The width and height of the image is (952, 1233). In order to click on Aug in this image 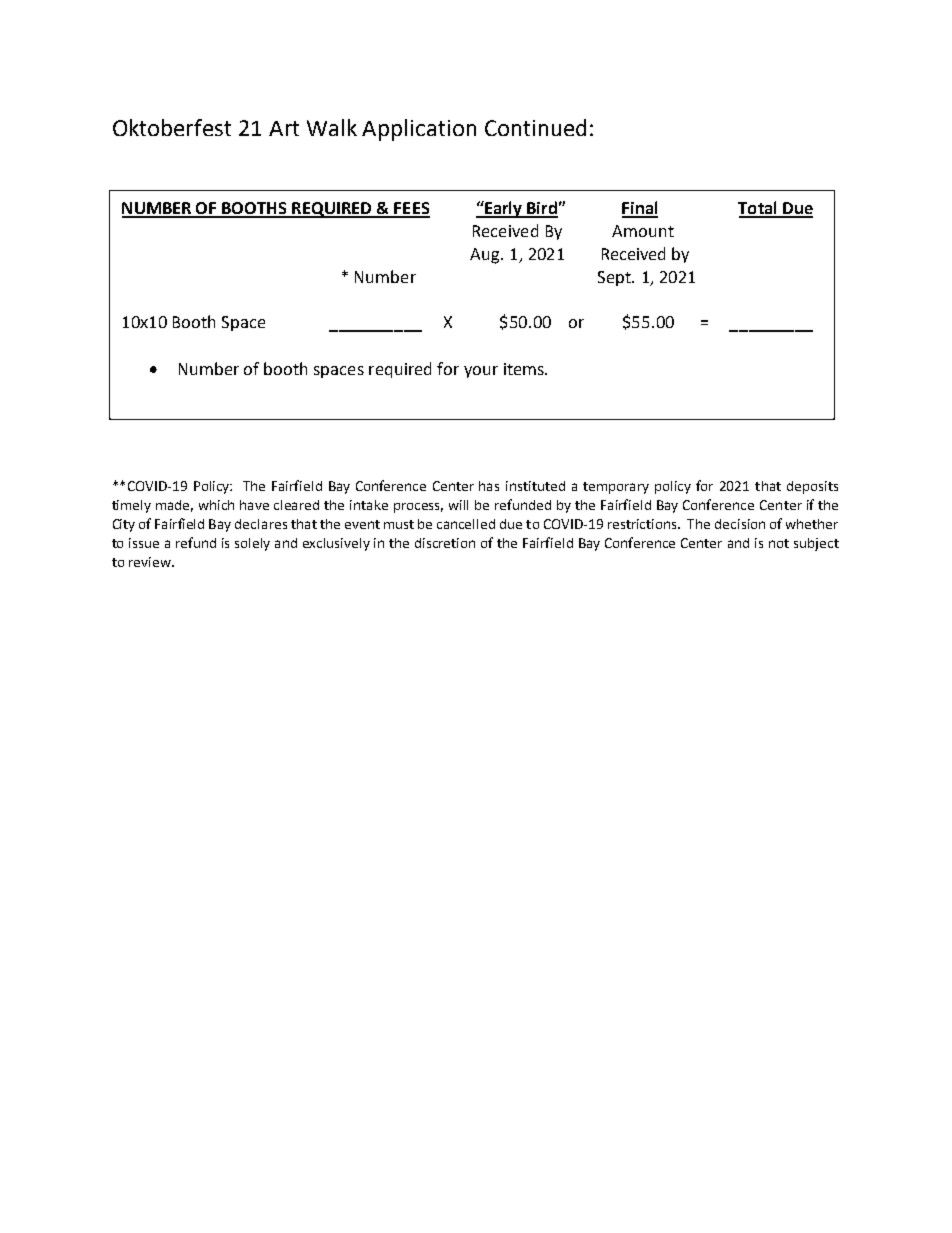, I will do `click(486, 256)`.
